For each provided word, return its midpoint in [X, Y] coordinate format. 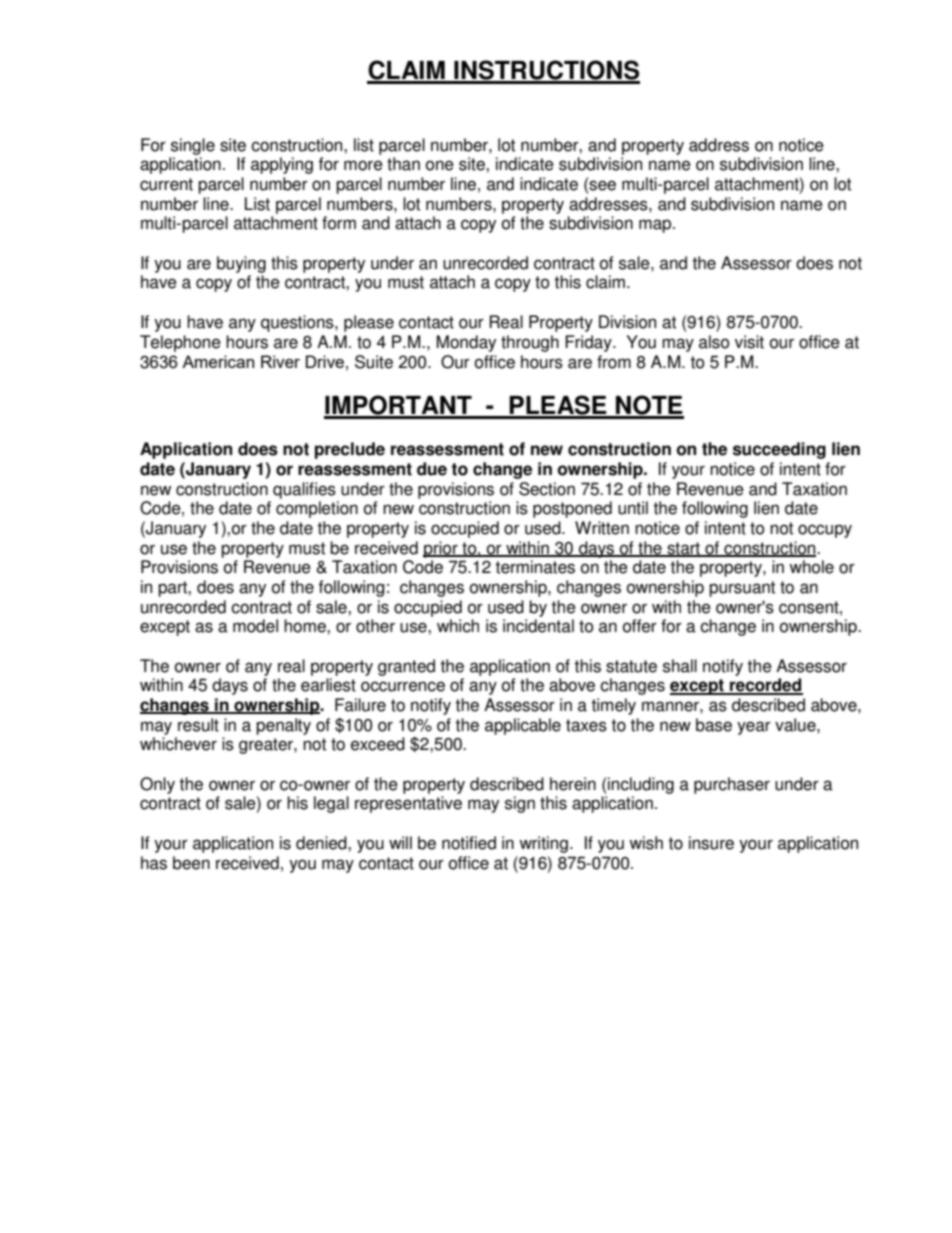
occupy [825, 531]
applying [282, 165]
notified [469, 843]
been [191, 863]
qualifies [304, 490]
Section [547, 489]
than [403, 164]
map [656, 226]
